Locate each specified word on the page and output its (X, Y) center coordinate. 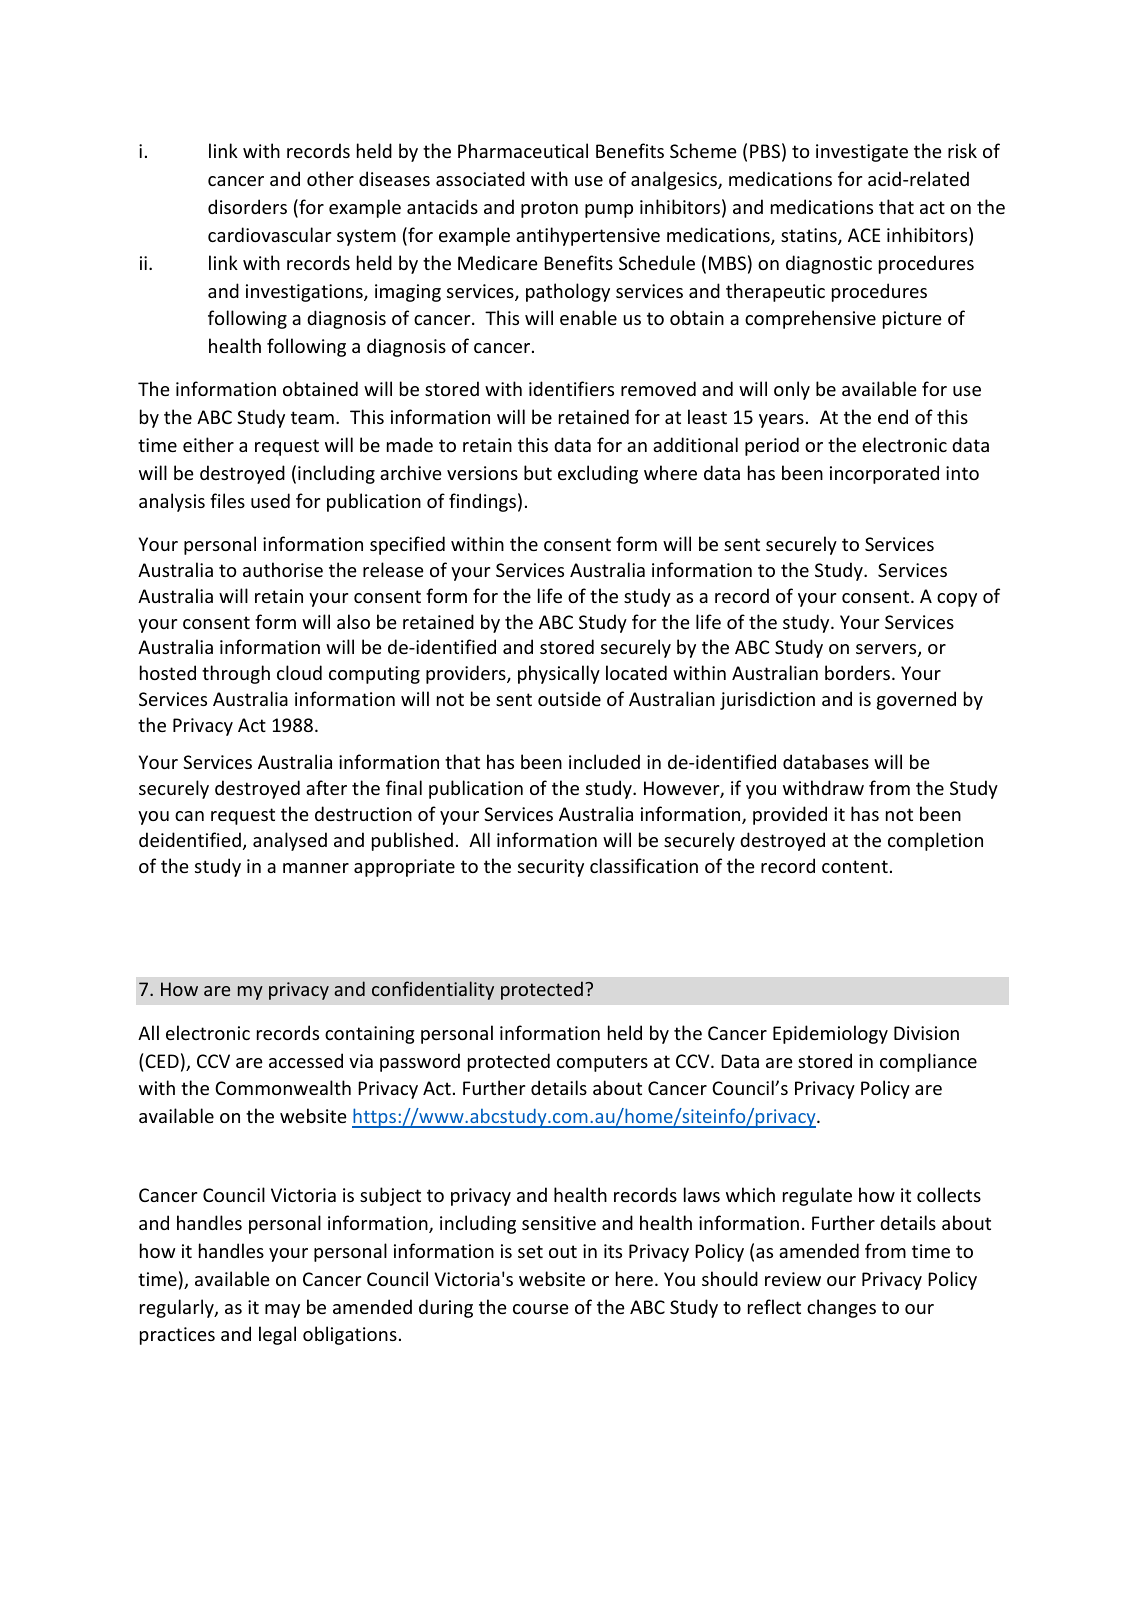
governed (916, 700)
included (604, 761)
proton (549, 209)
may (282, 1311)
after (326, 787)
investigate (862, 153)
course (541, 1309)
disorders (247, 206)
